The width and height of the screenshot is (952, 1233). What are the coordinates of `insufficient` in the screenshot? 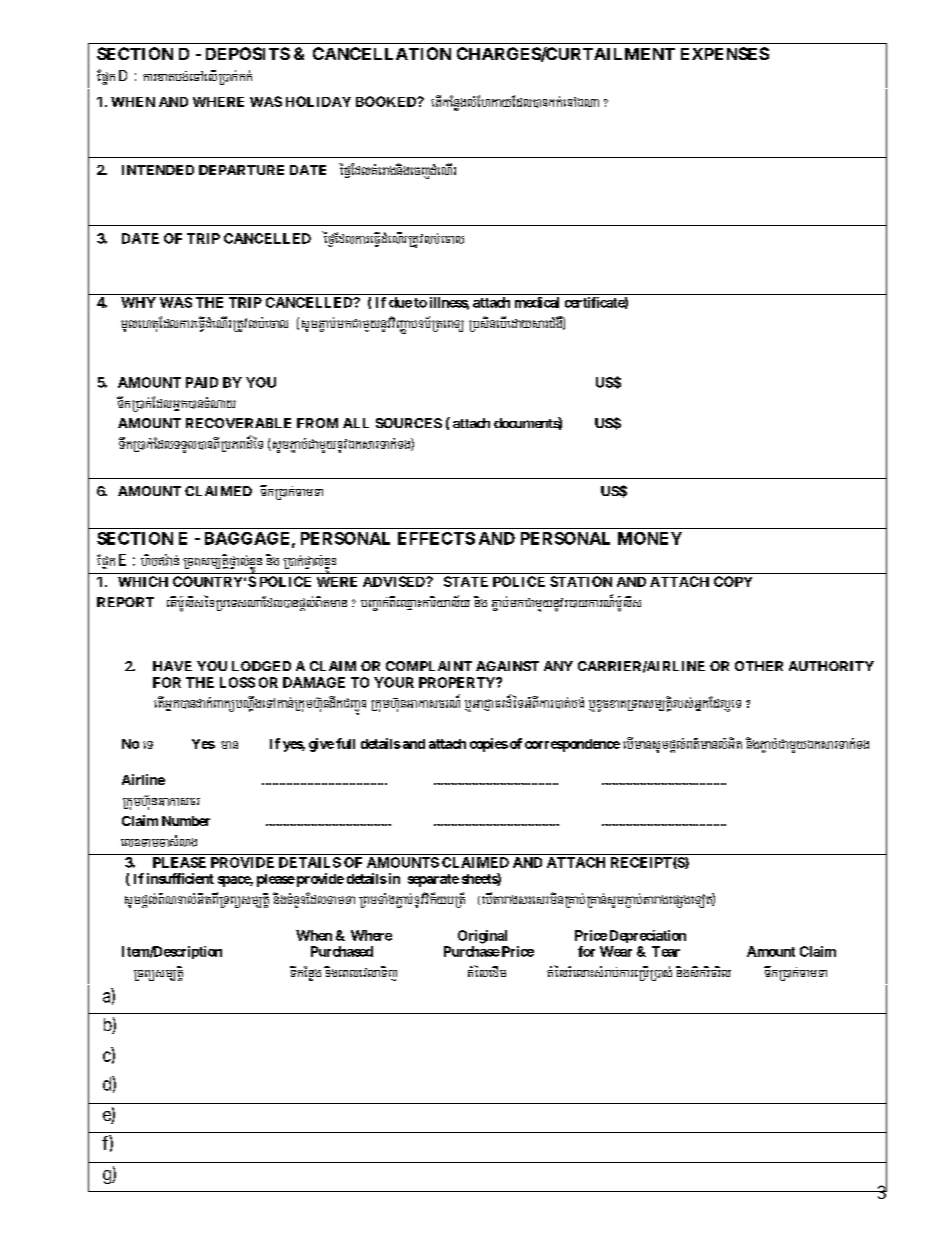 It's located at (180, 878).
